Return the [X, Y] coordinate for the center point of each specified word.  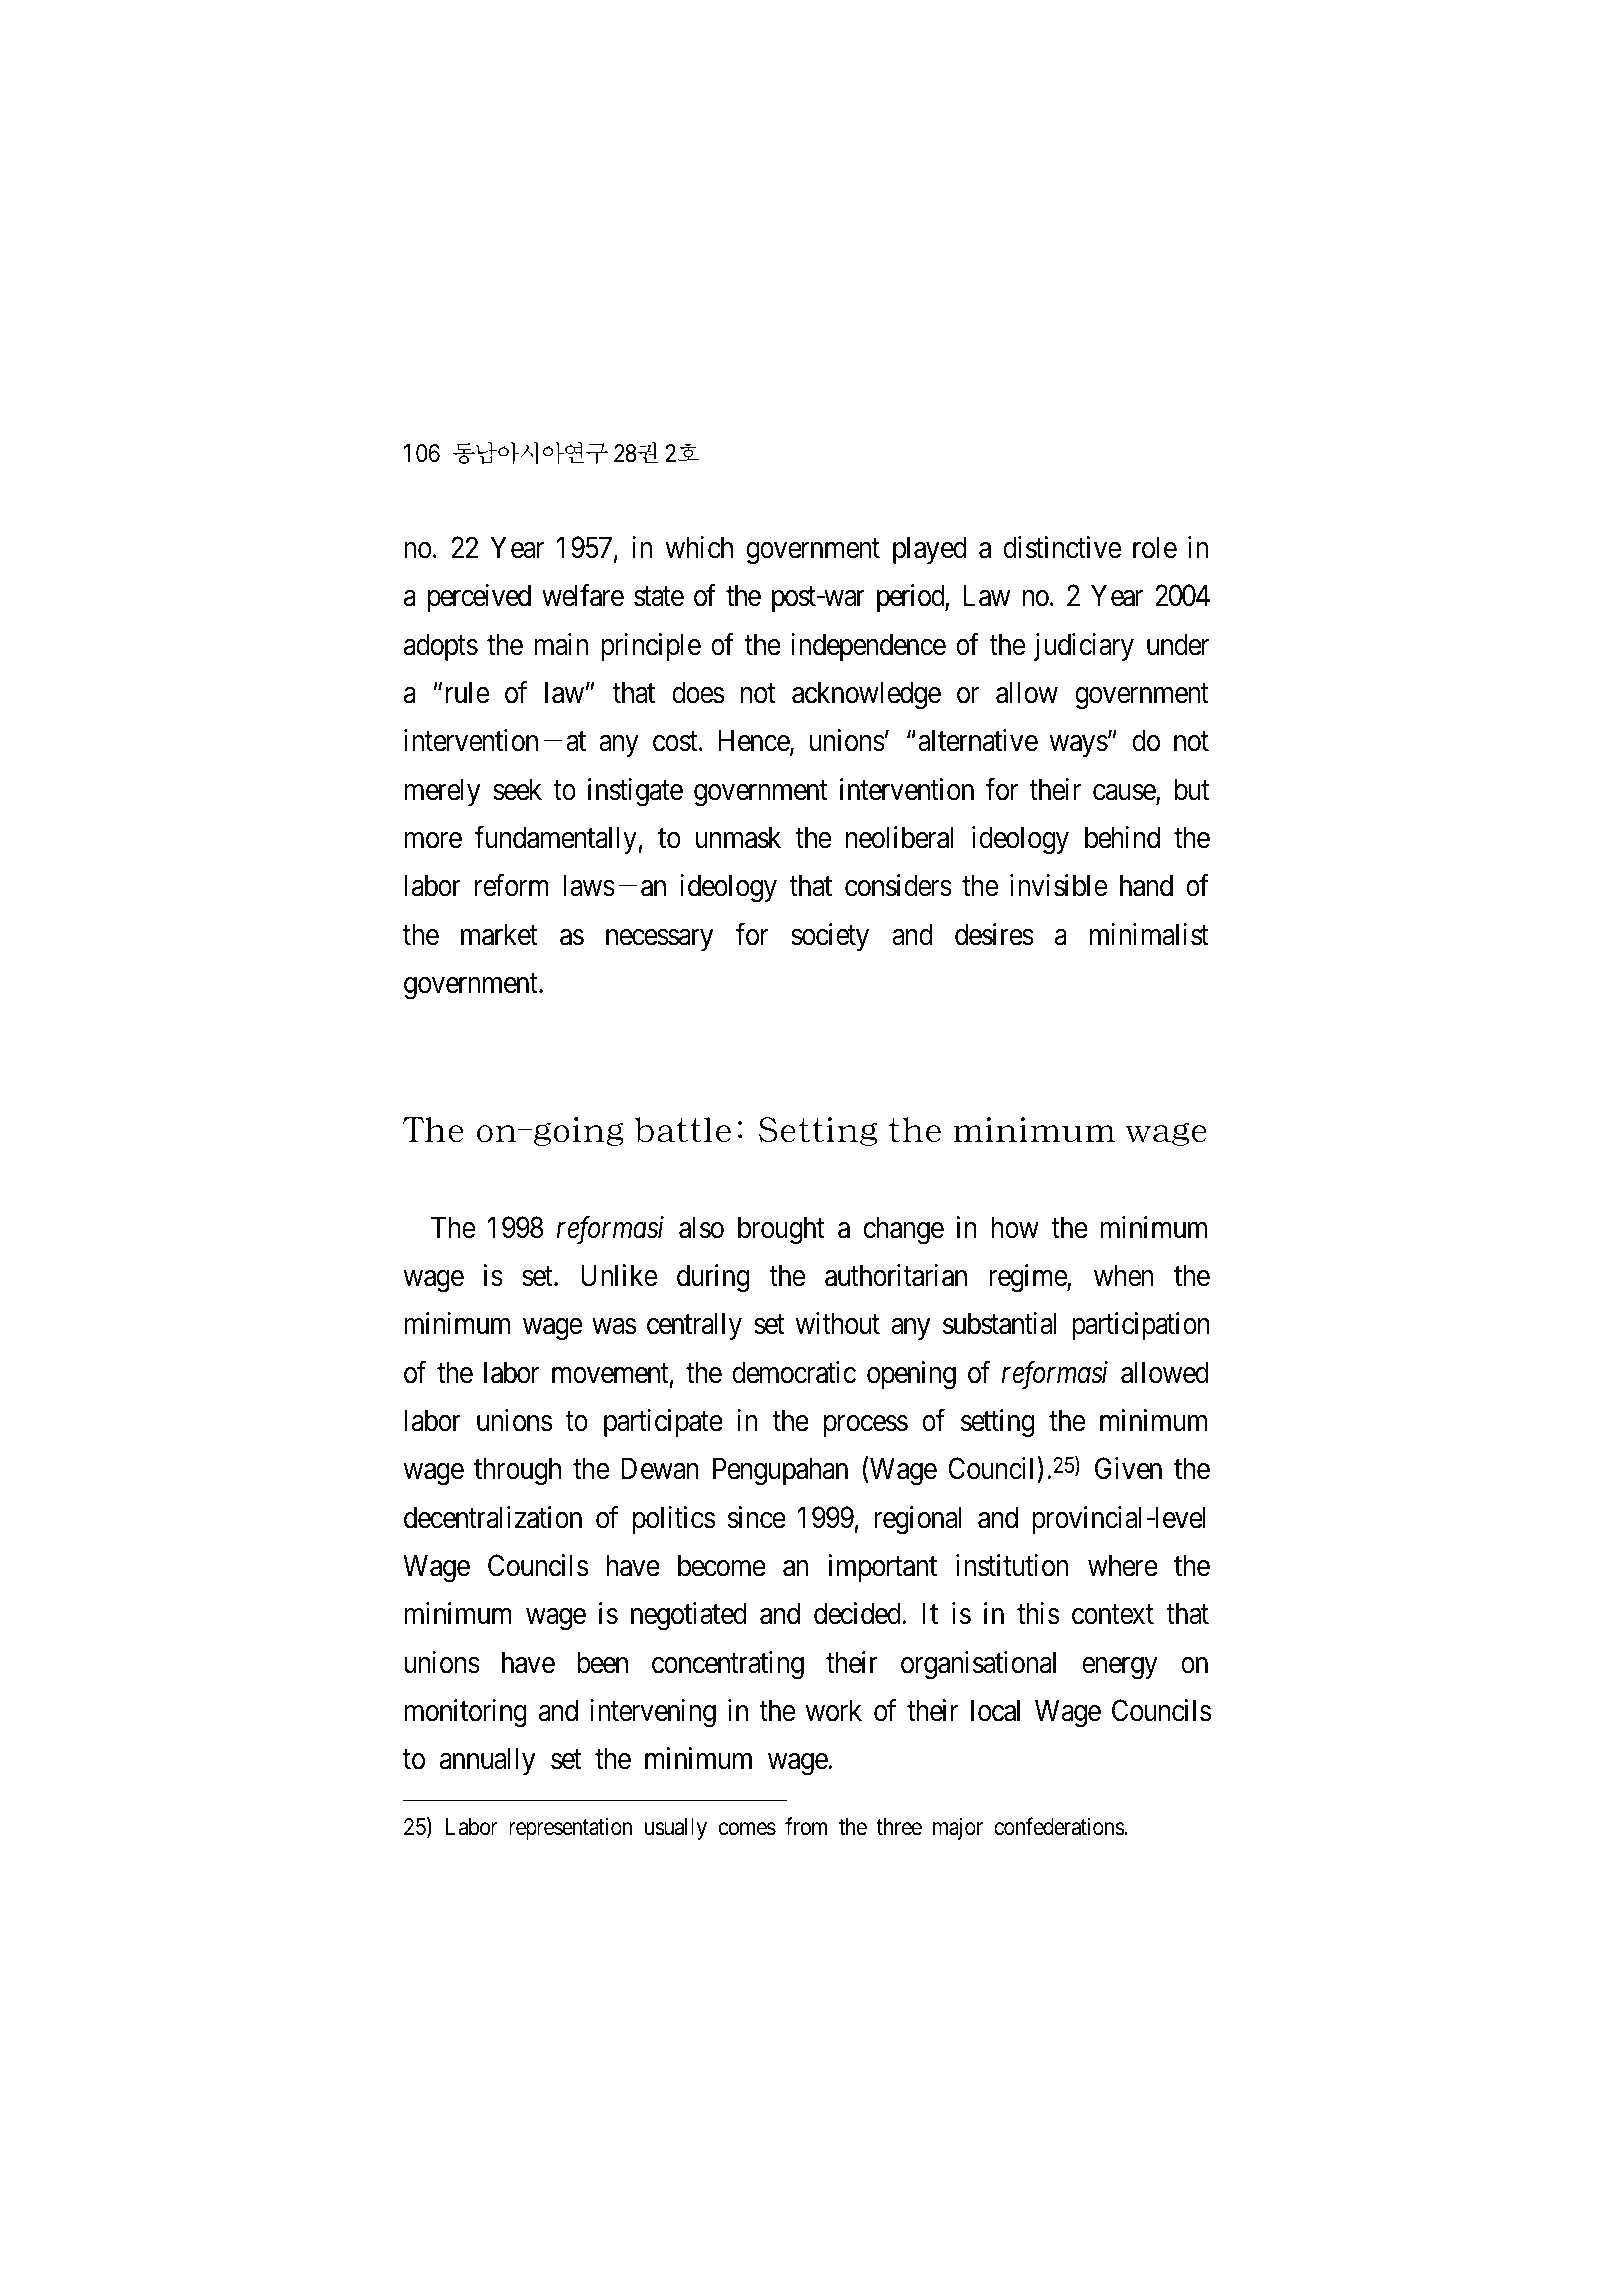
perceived [479, 598]
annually [488, 1761]
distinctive [1062, 547]
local [995, 1710]
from [806, 1826]
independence [868, 647]
